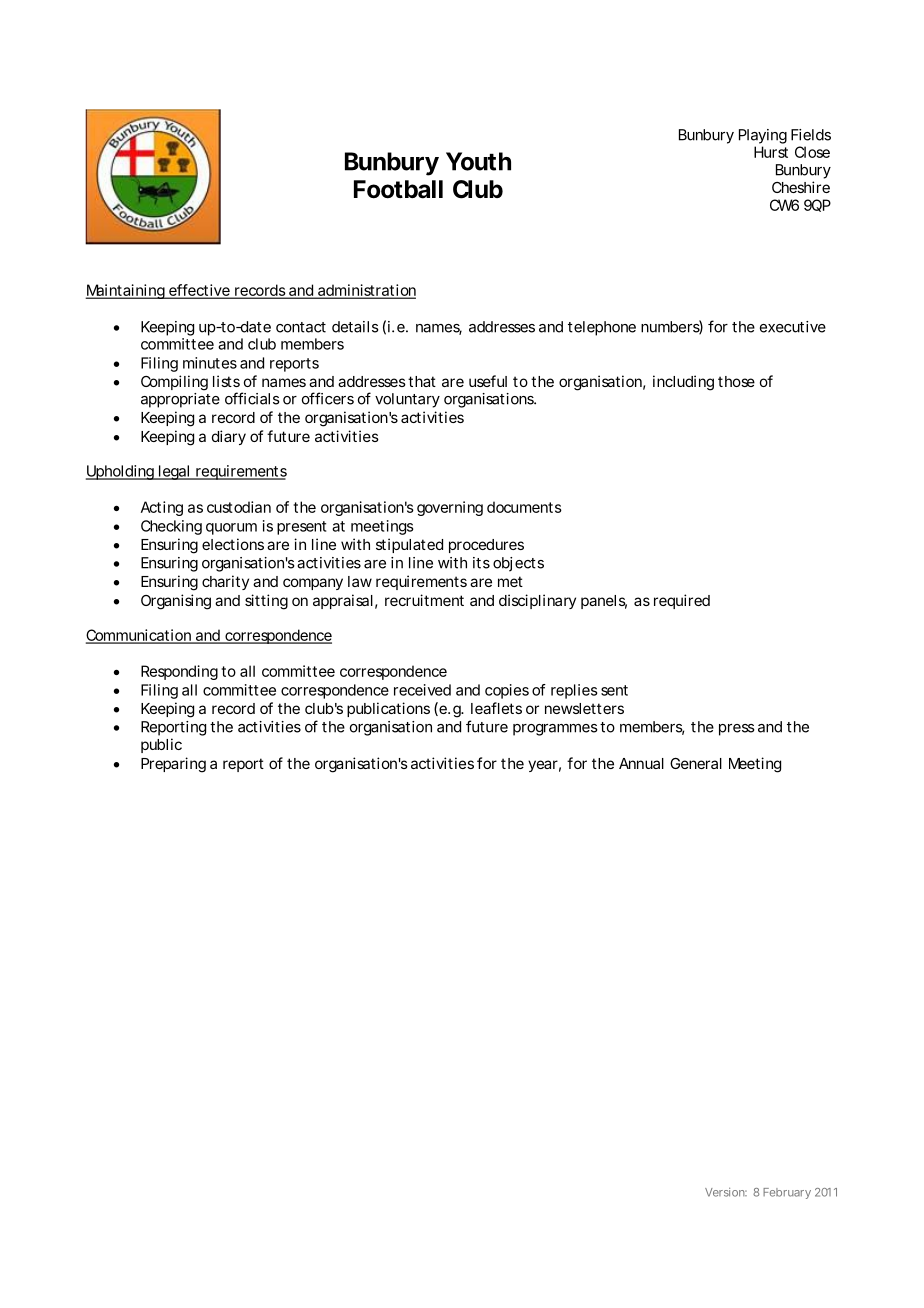  Describe the element at coordinates (726, 1192) in the screenshot. I see `Version` at that location.
